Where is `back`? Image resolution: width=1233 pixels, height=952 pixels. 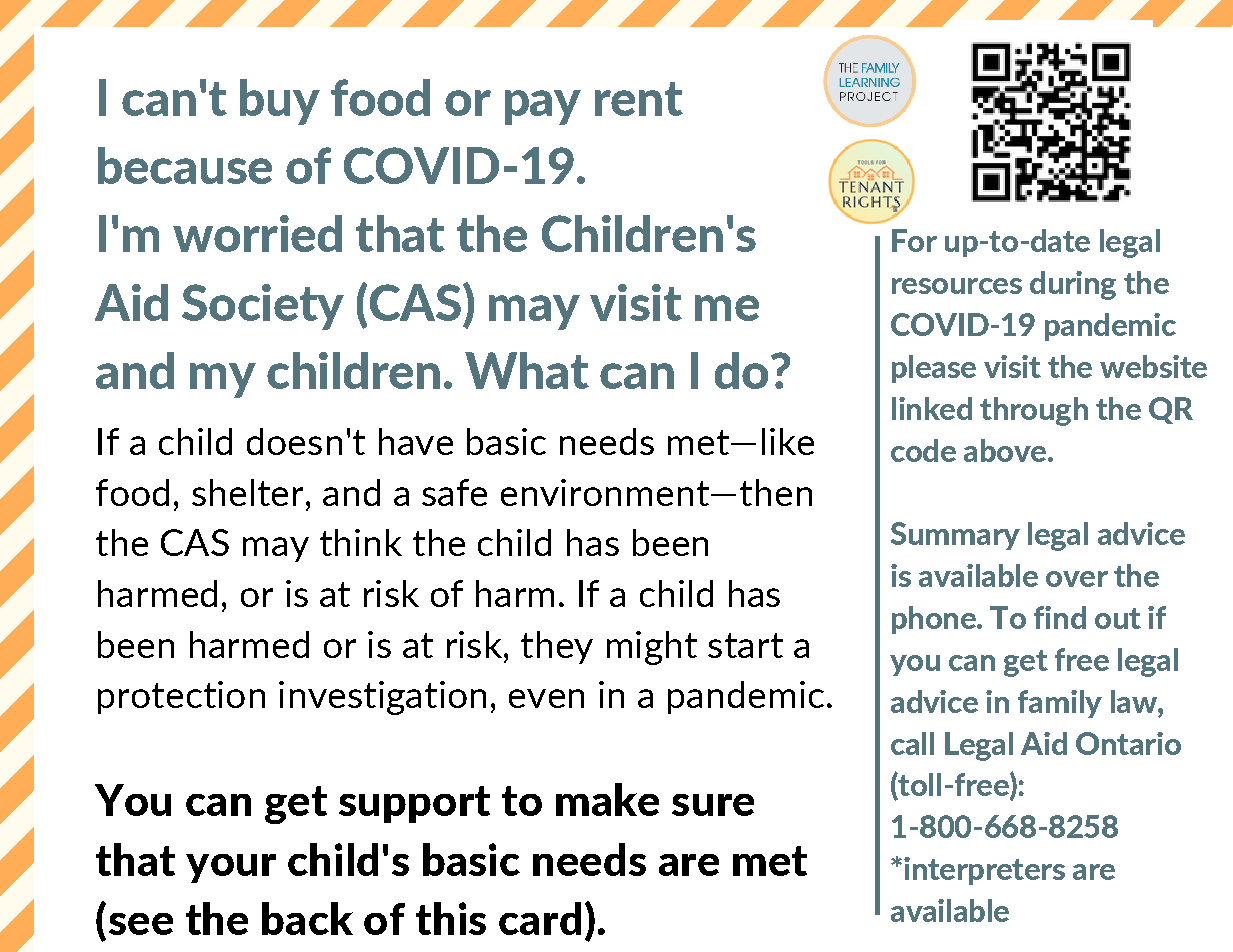
back is located at coordinates (307, 918).
